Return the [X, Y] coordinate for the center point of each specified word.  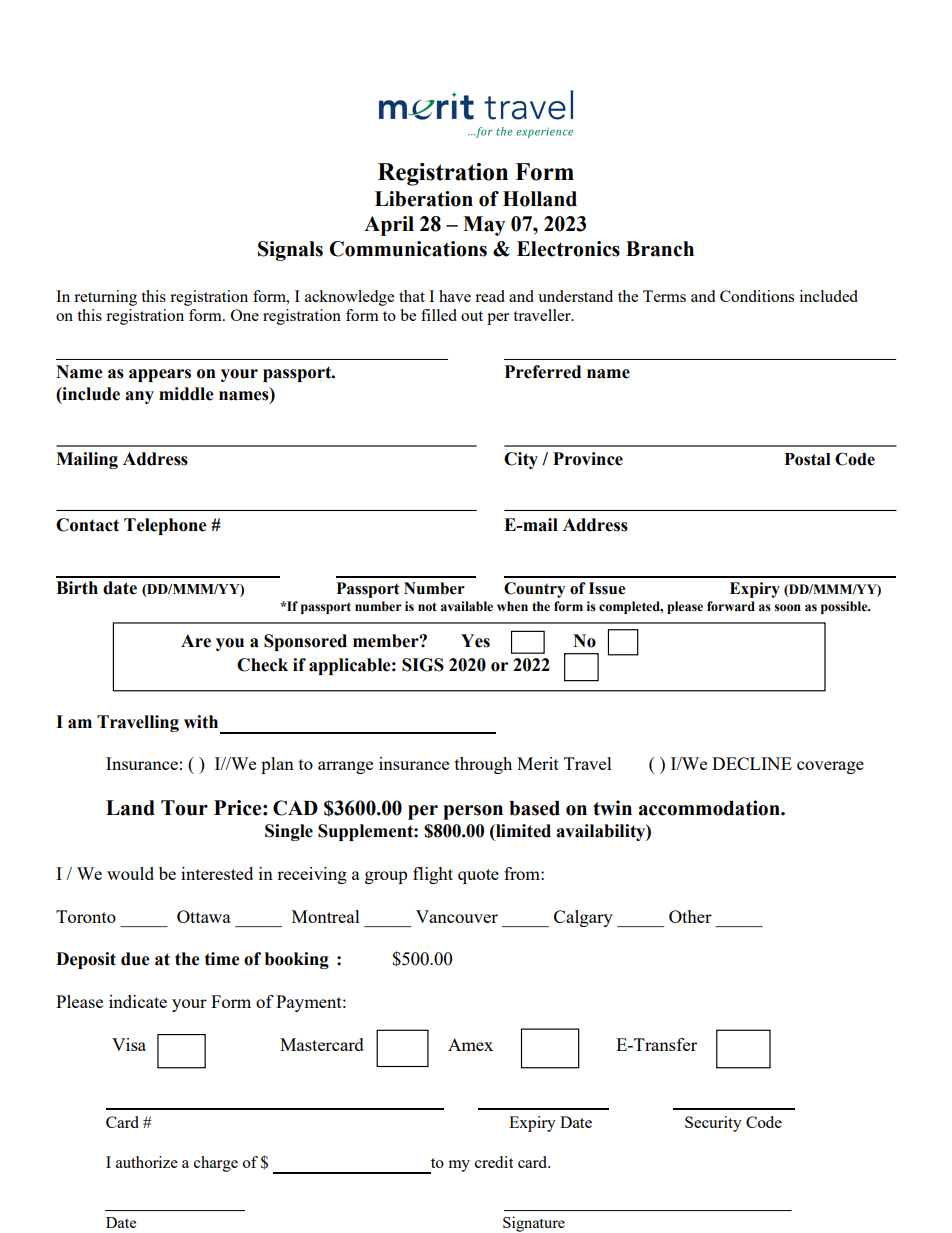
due [135, 959]
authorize [147, 1162]
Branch [660, 249]
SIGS [423, 665]
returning [105, 298]
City [521, 460]
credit [494, 1162]
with [201, 722]
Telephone [165, 526]
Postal [807, 459]
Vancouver [457, 916]
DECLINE [752, 763]
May [484, 226]
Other [690, 916]
